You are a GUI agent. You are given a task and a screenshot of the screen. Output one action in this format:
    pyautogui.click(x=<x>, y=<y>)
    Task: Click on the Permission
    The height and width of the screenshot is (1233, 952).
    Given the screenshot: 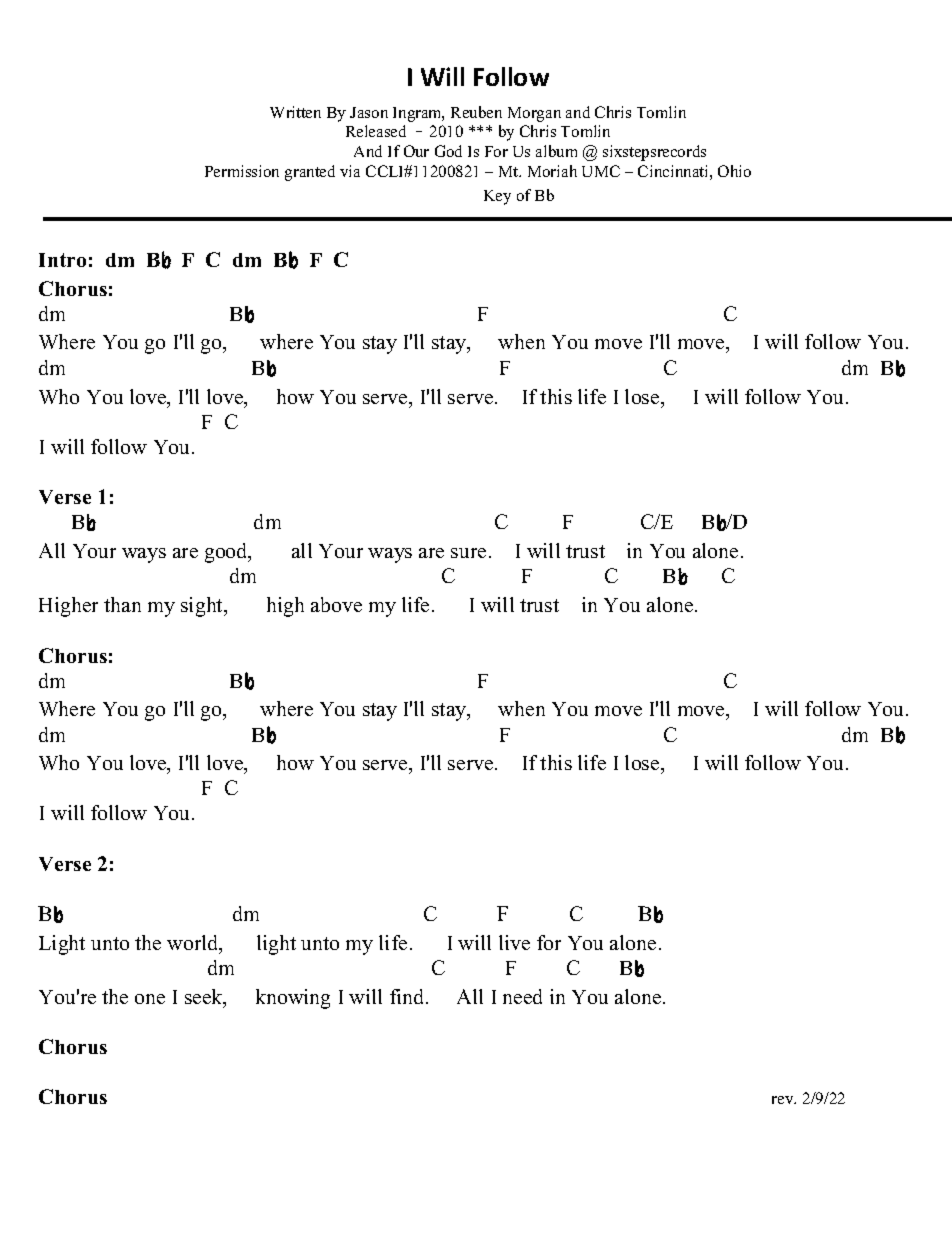 What is the action you would take?
    pyautogui.click(x=242, y=171)
